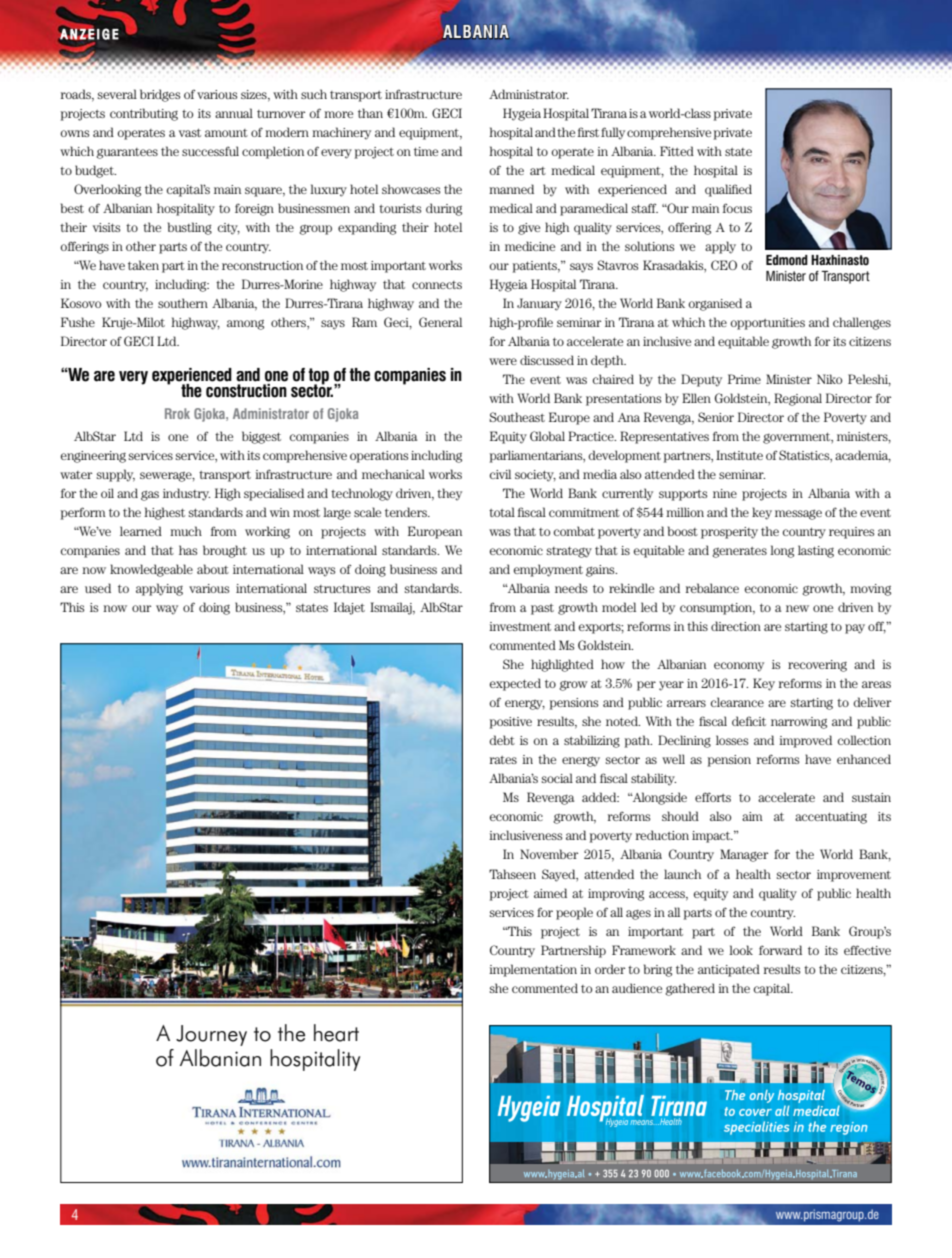  Describe the element at coordinates (211, 1035) in the screenshot. I see `Journey` at that location.
